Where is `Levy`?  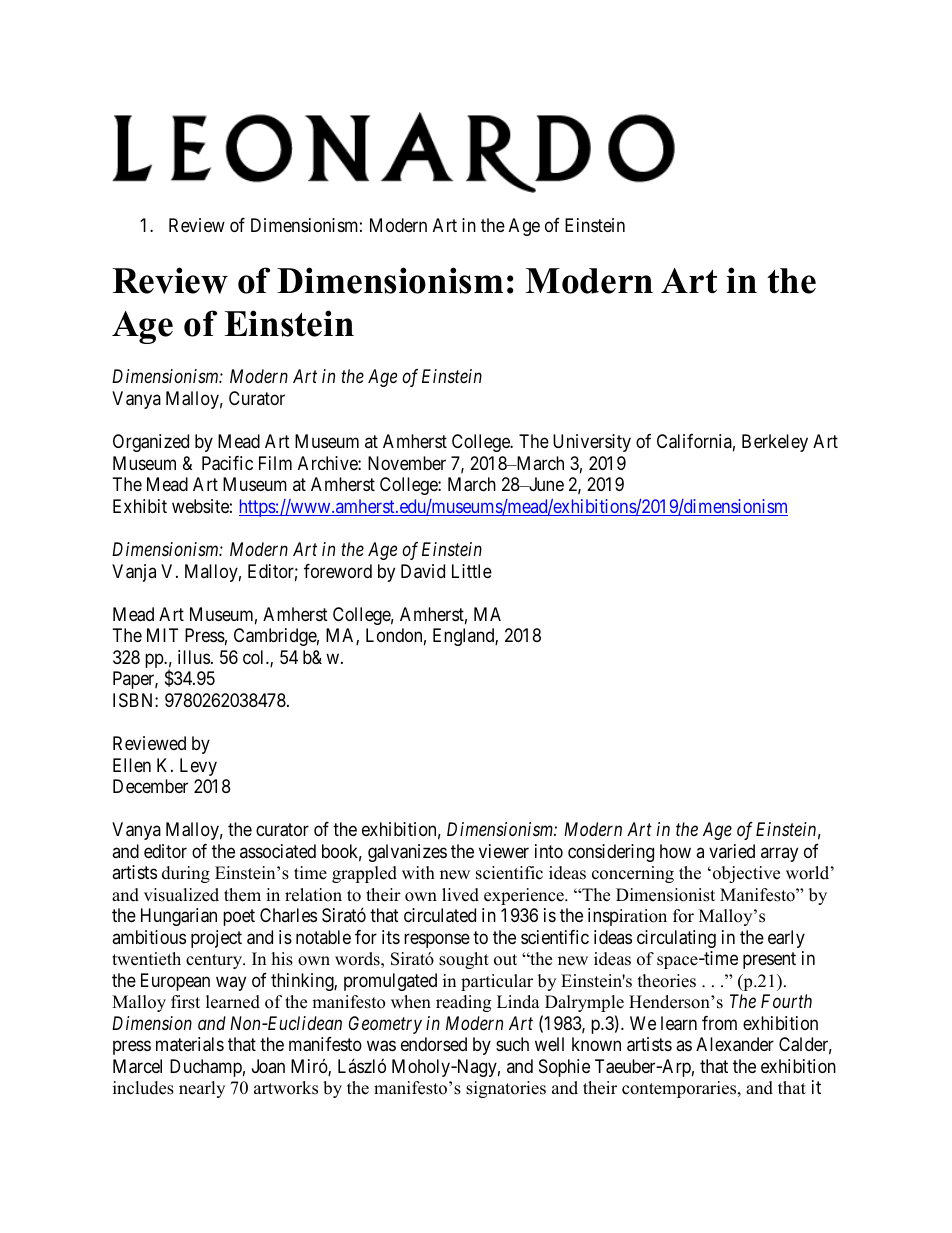 Levy is located at coordinates (198, 767).
